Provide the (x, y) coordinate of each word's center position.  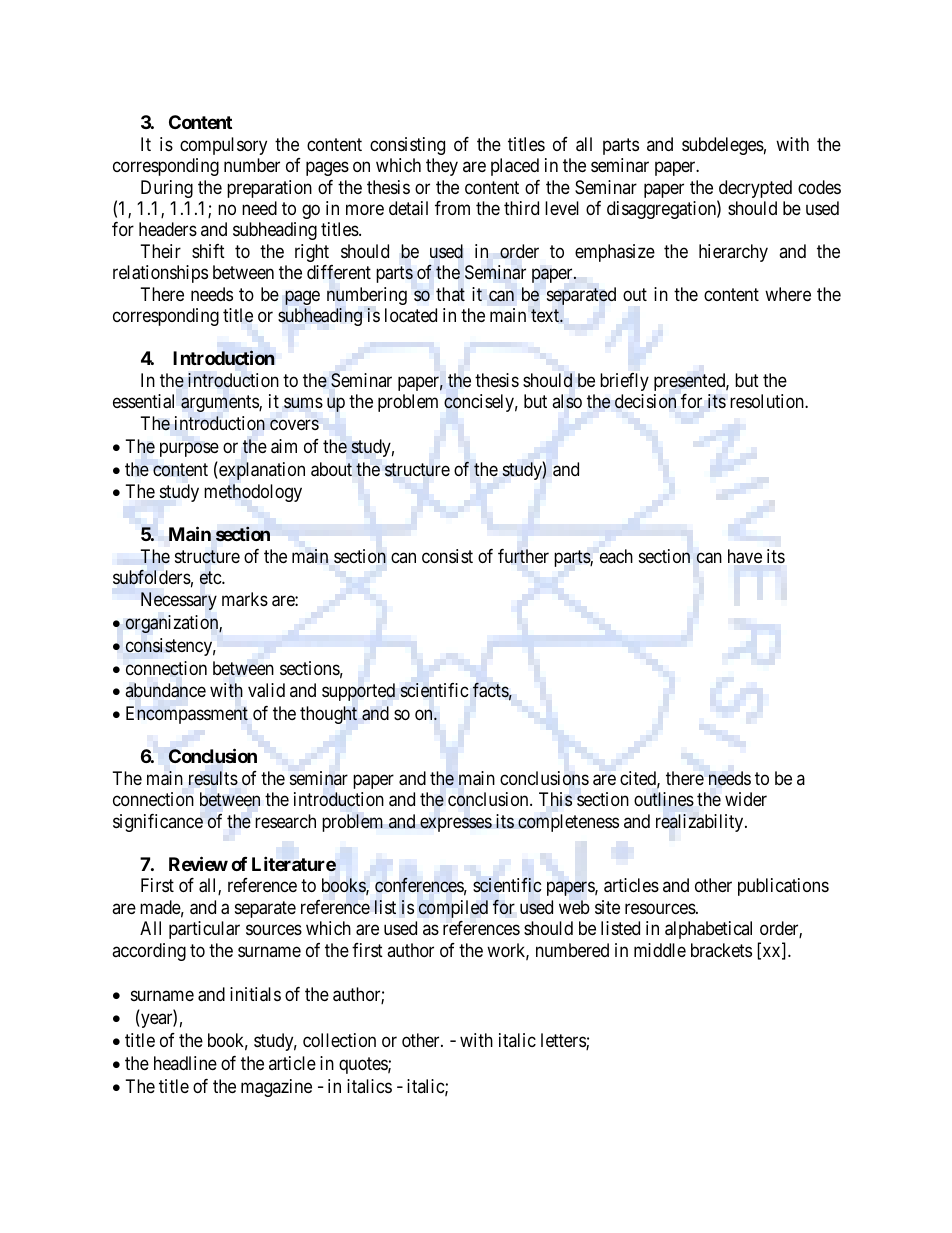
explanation (261, 470)
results (213, 778)
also (567, 401)
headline (185, 1063)
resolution (768, 401)
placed (515, 167)
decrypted (754, 190)
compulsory (223, 146)
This (555, 799)
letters (564, 1041)
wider (746, 799)
